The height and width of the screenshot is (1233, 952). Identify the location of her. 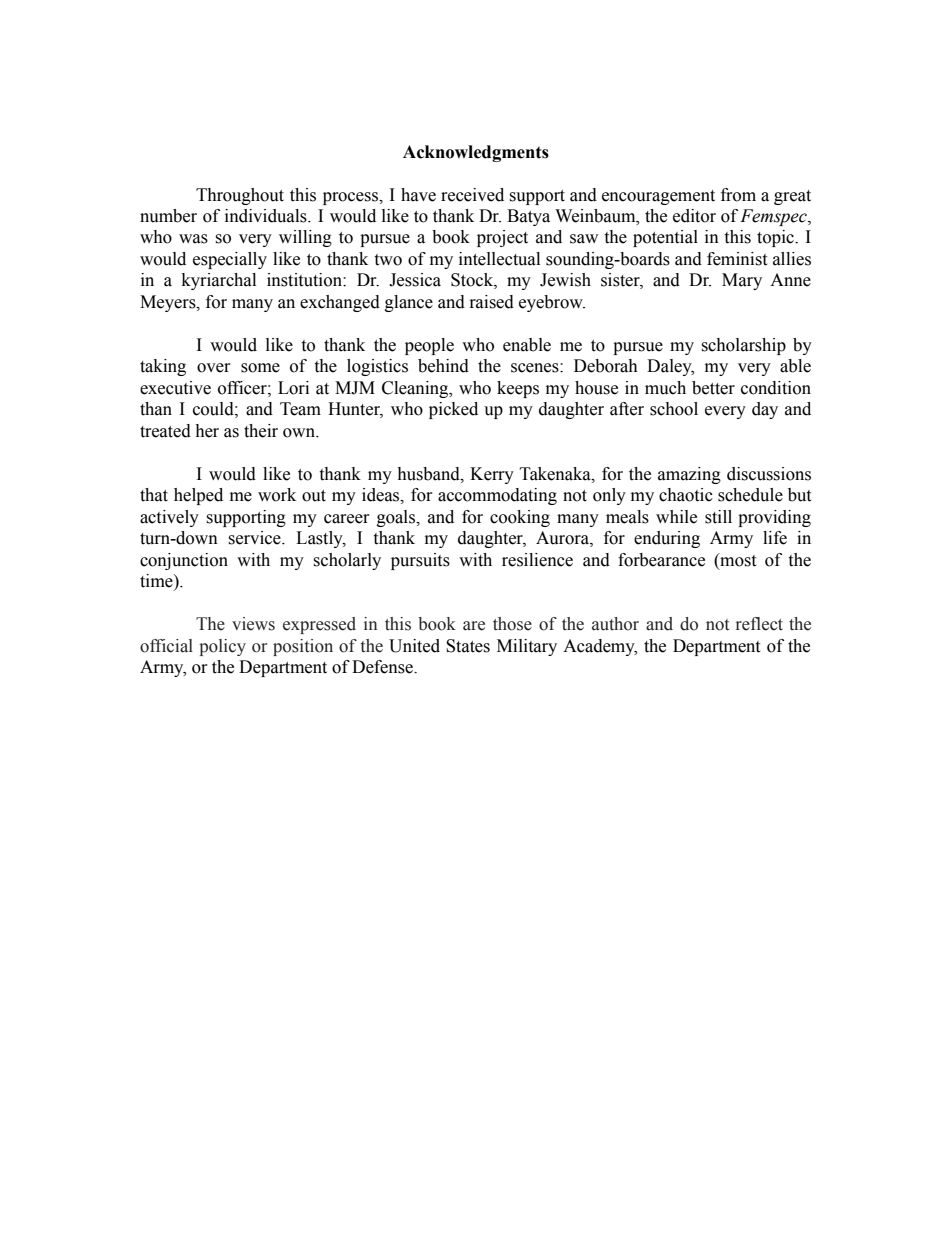
(207, 431).
